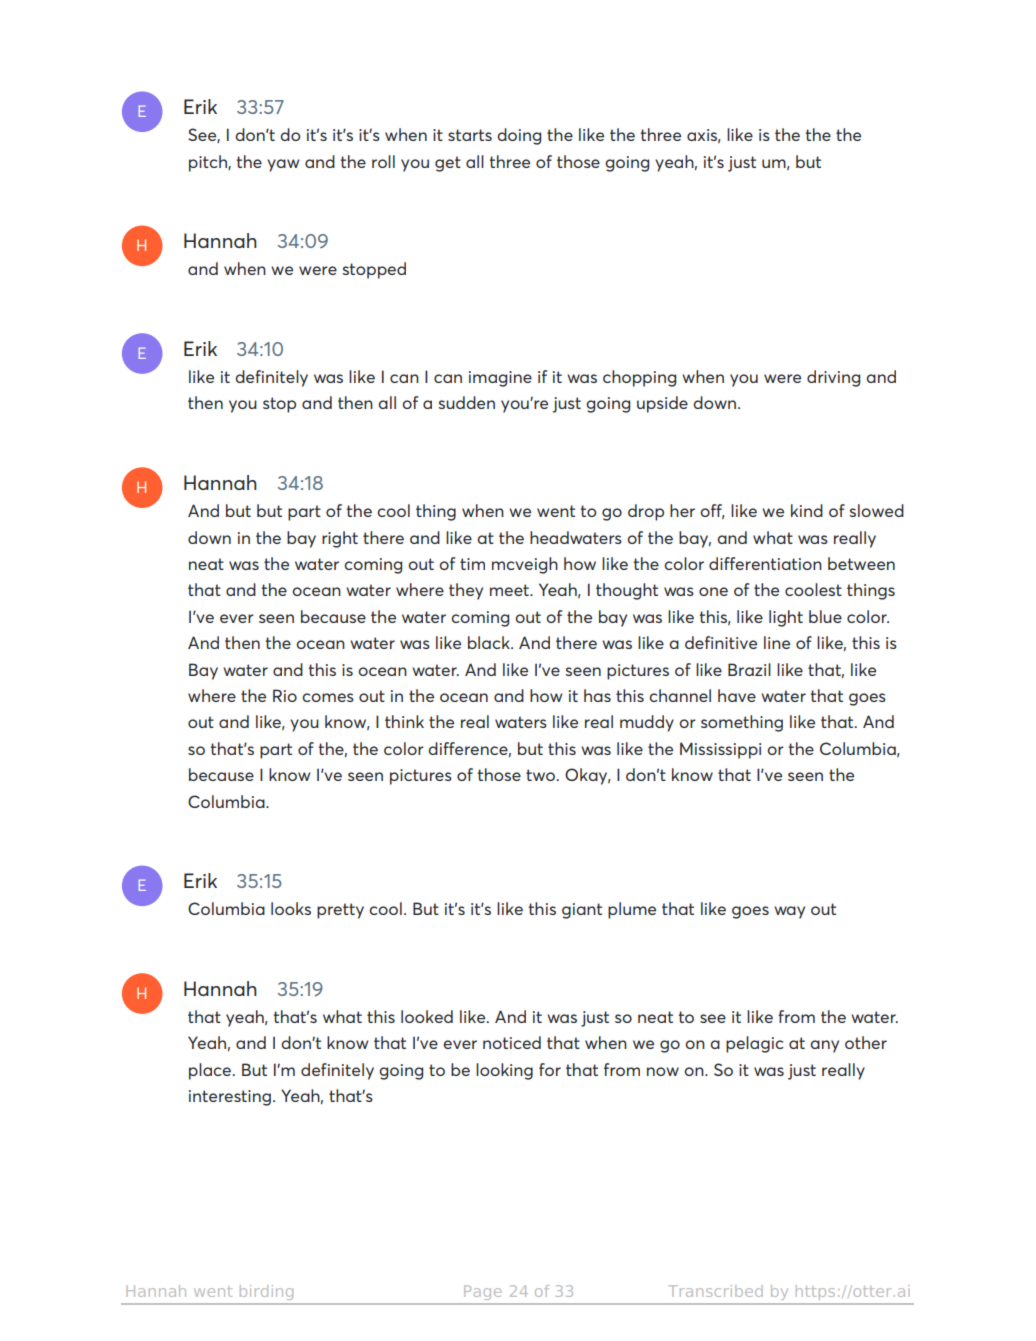 The image size is (1036, 1341). I want to click on looks, so click(291, 908).
